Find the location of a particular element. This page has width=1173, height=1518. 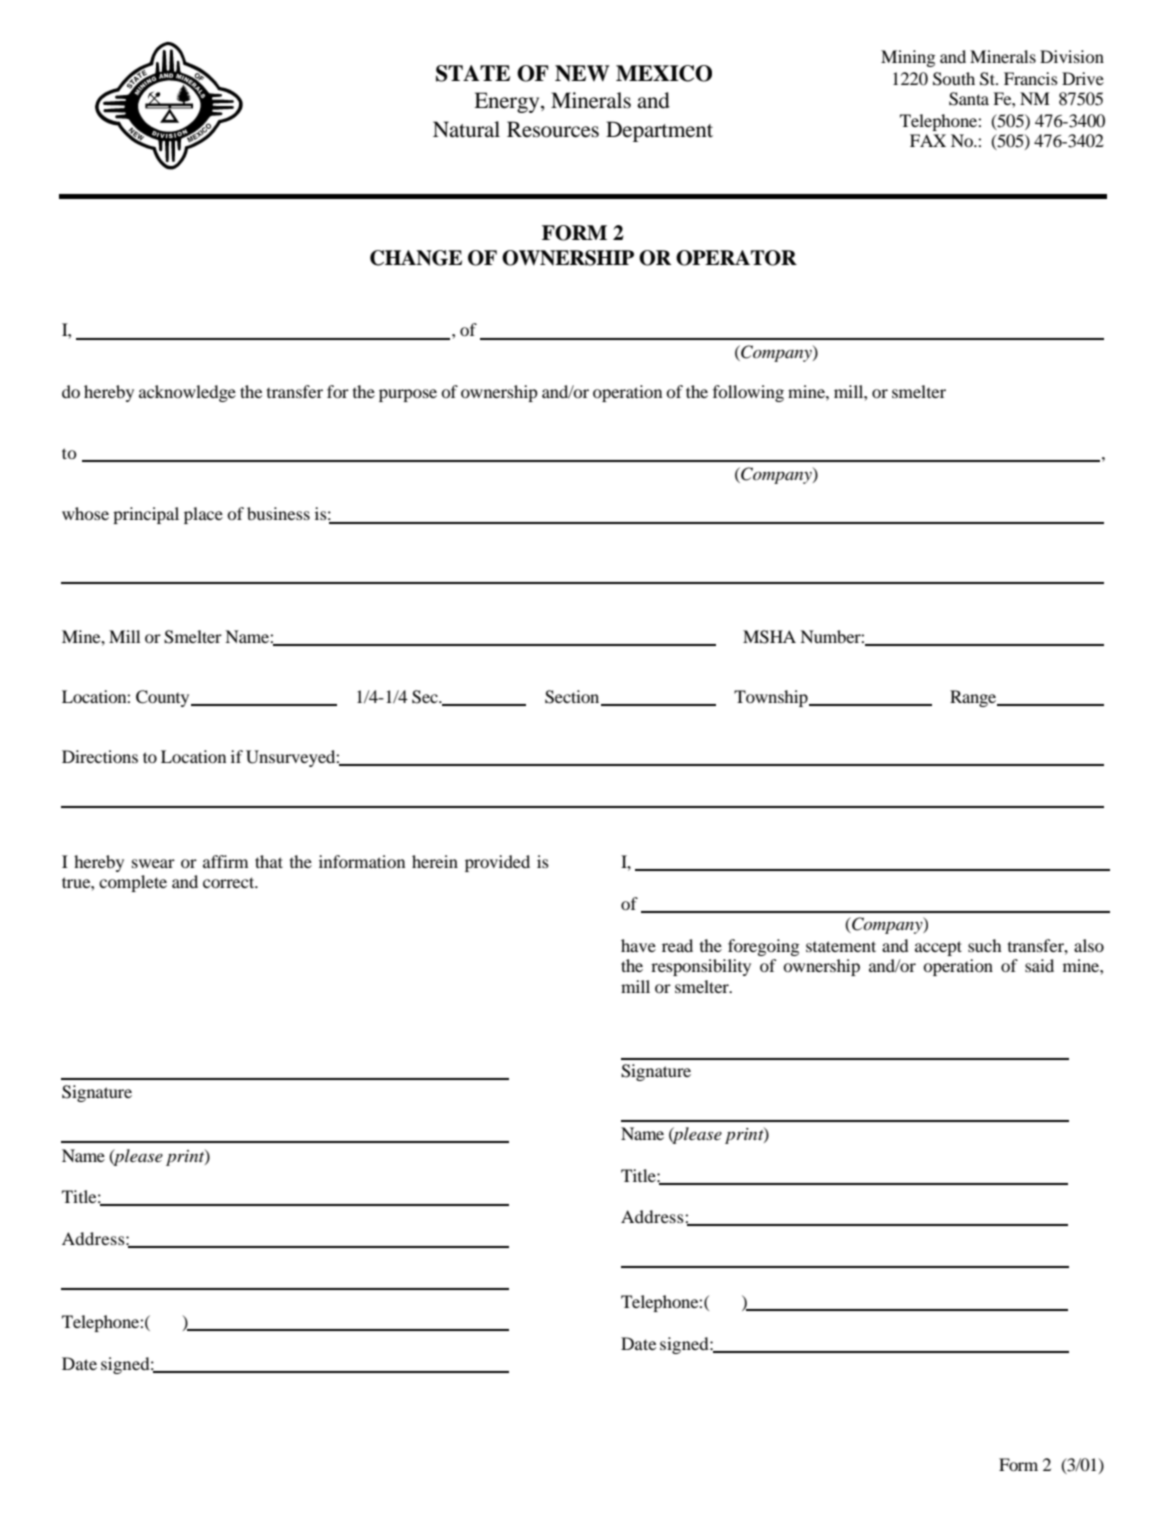

place is located at coordinates (203, 515).
